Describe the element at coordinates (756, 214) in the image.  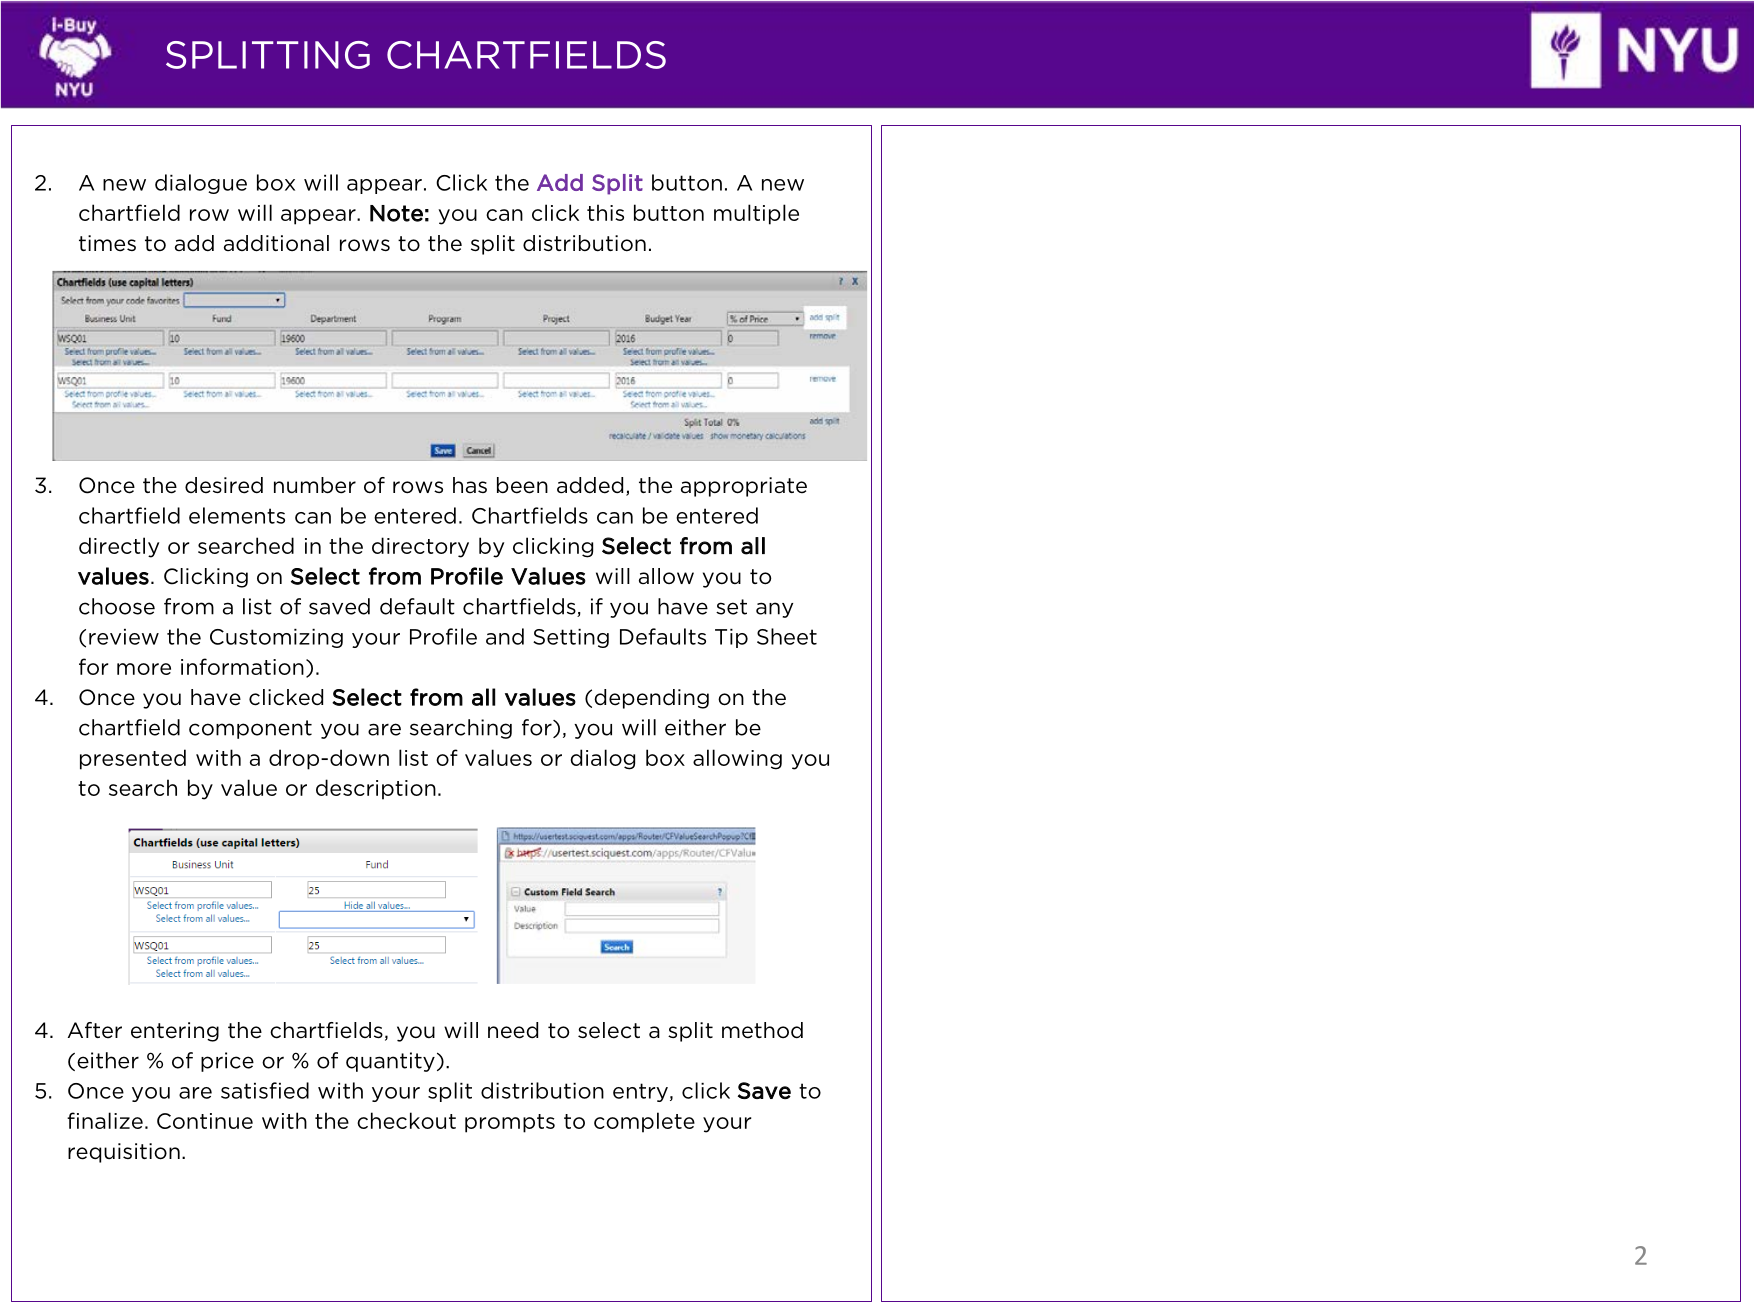
I see `multiple` at that location.
